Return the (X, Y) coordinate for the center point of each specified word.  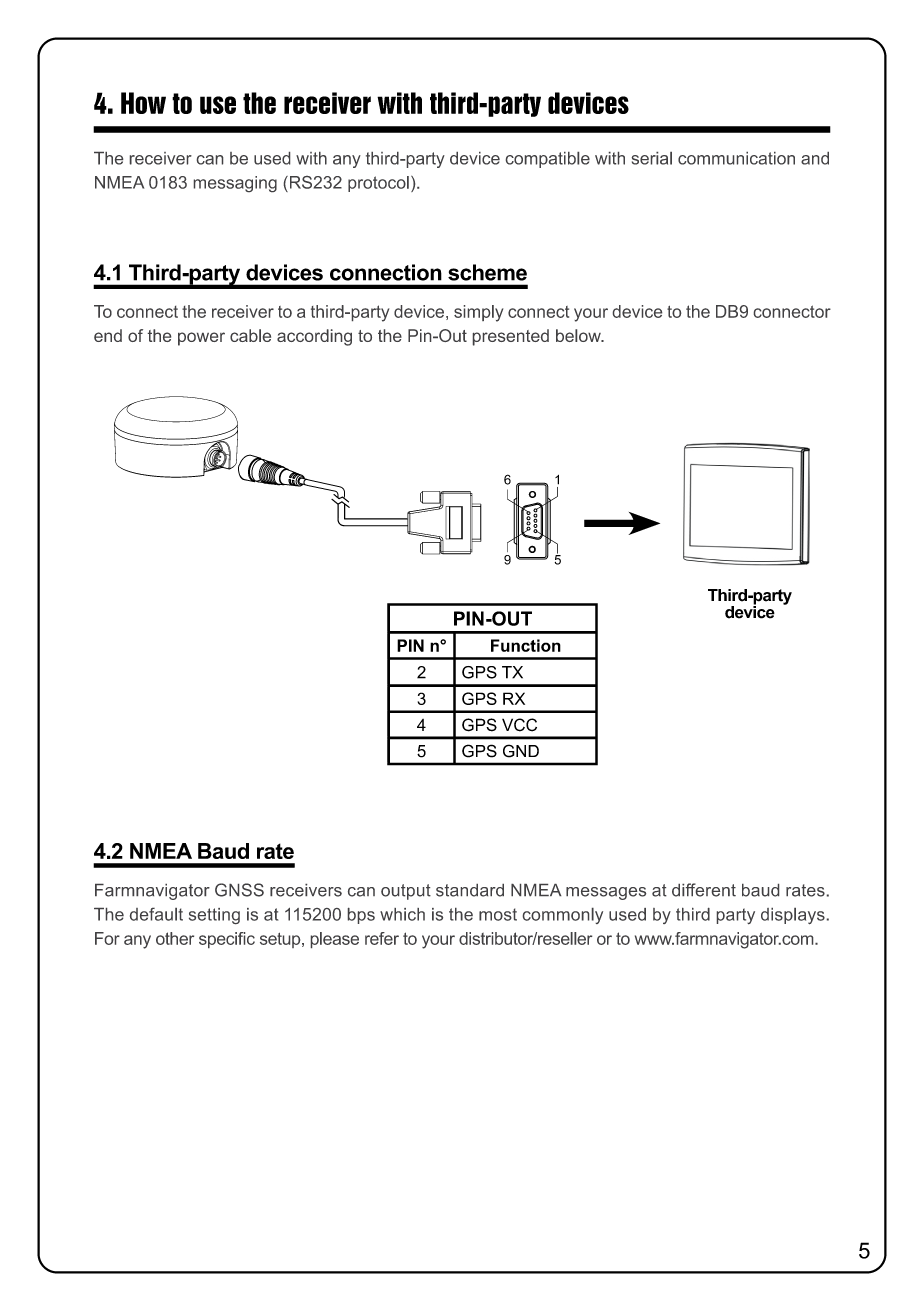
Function (526, 645)
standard (470, 890)
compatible (548, 160)
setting (214, 916)
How (143, 103)
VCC (519, 725)
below (579, 335)
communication (736, 158)
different (704, 890)
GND (521, 751)
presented (511, 337)
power (201, 339)
